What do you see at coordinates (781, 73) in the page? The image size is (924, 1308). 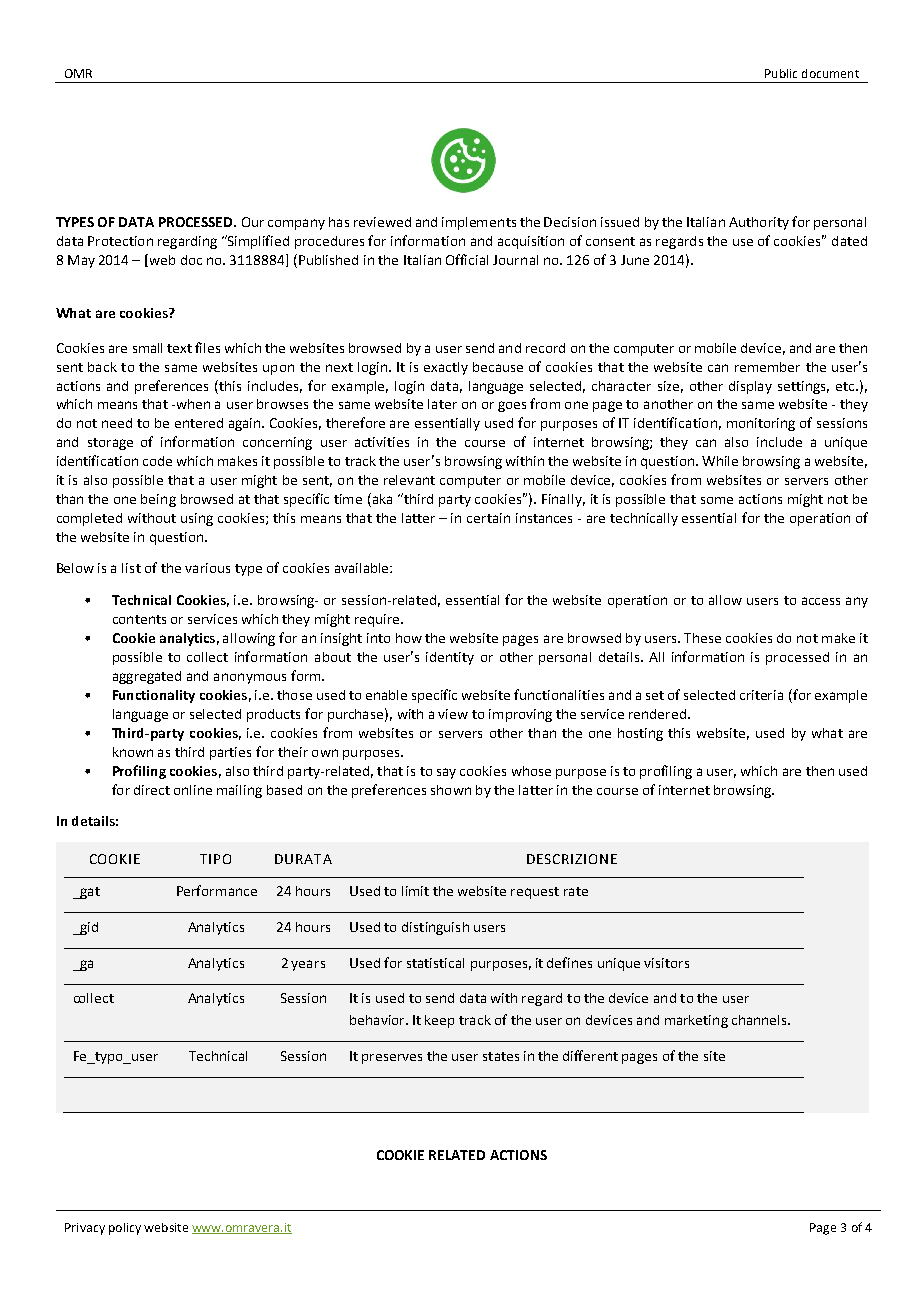 I see `Public` at bounding box center [781, 73].
